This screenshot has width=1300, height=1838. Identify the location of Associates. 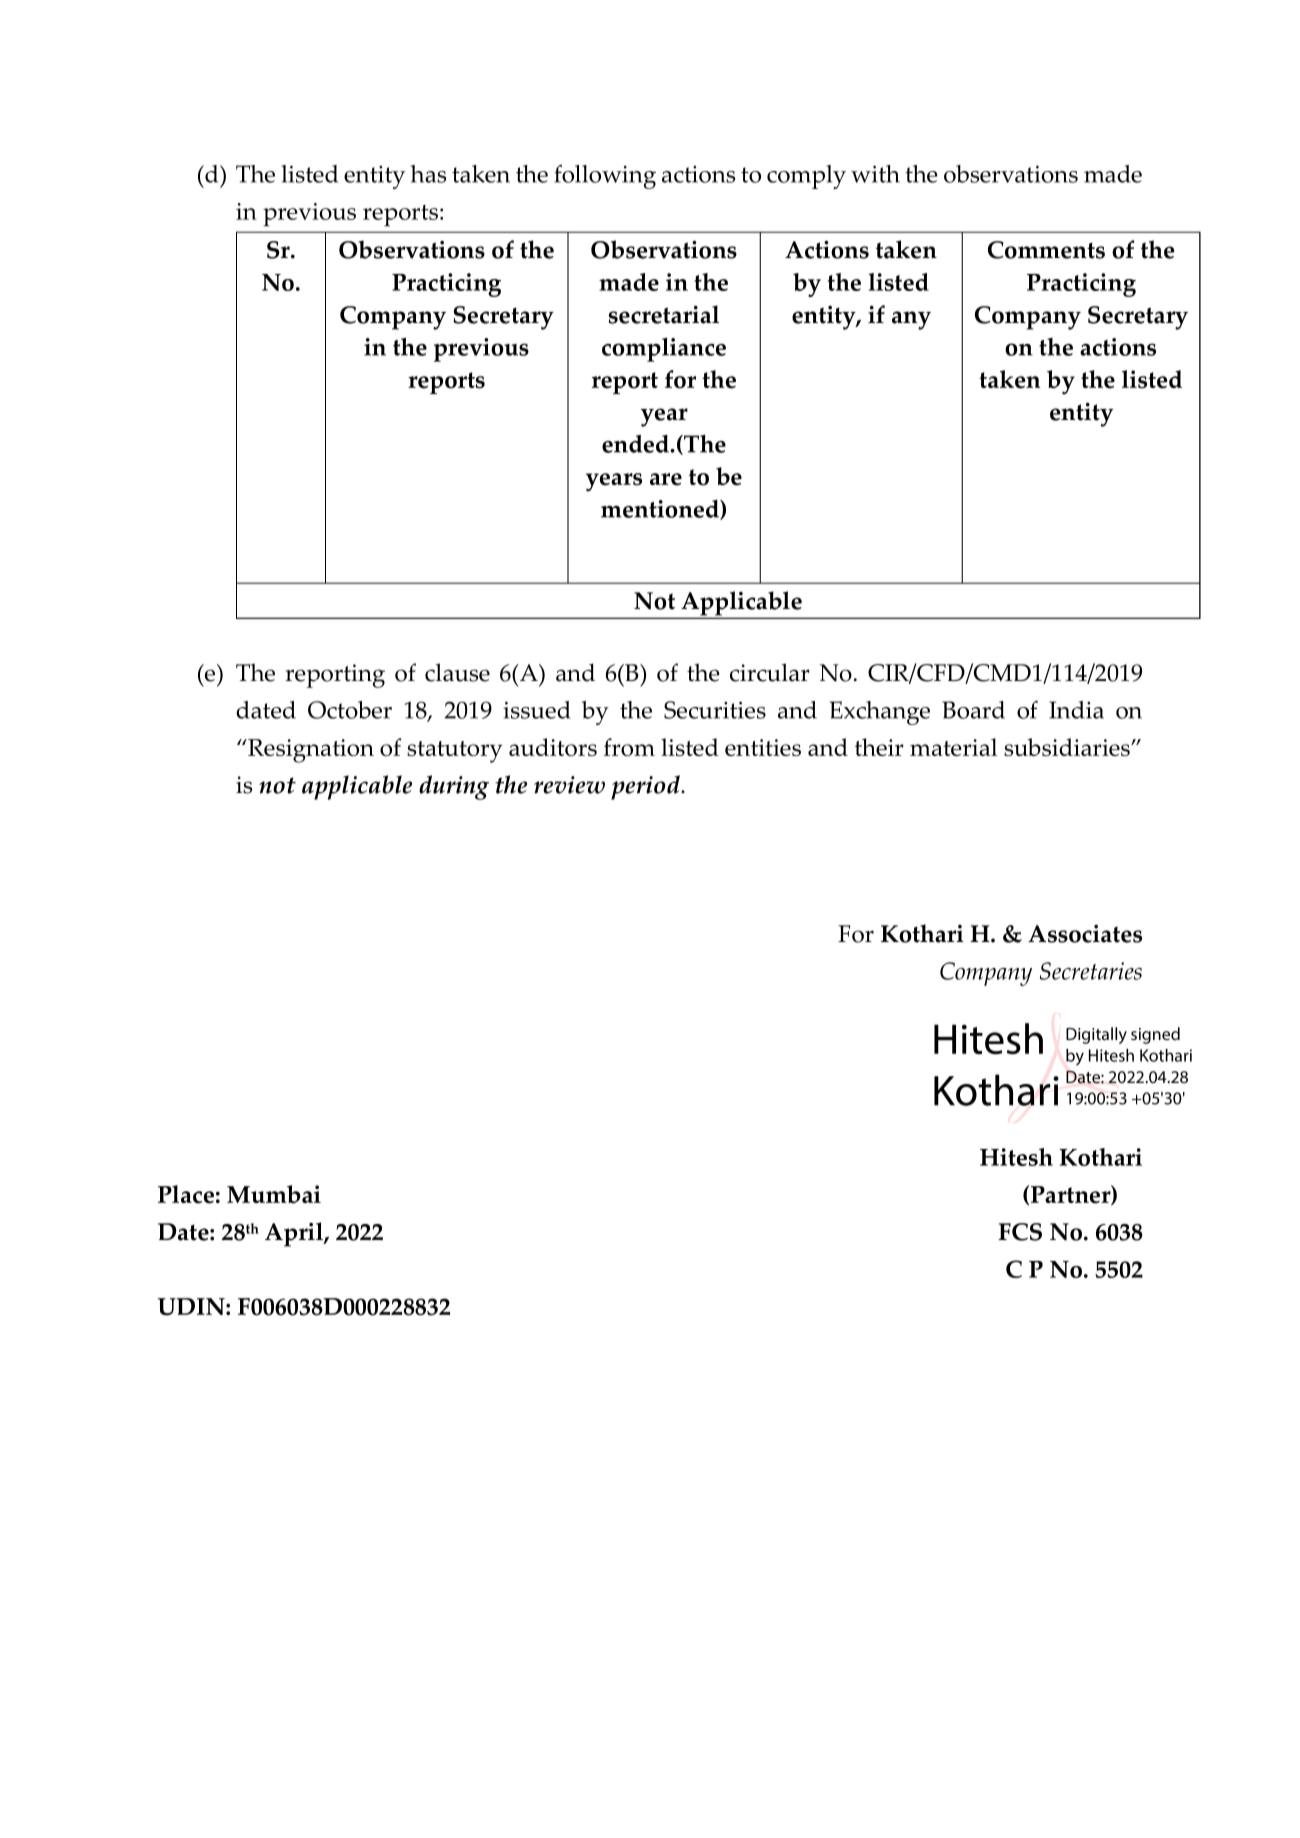
(1085, 934).
